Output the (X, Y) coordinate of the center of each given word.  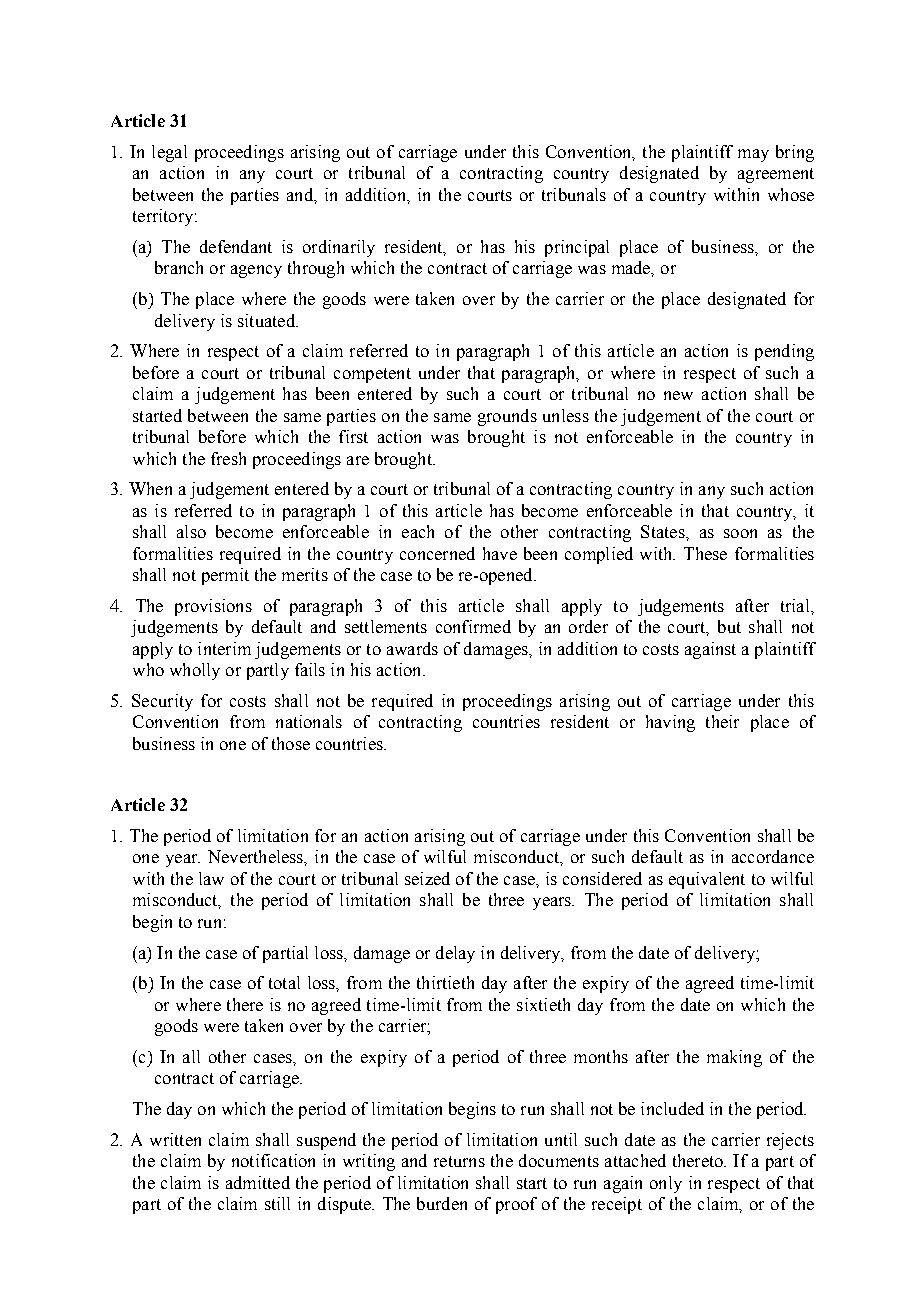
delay (455, 954)
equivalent (707, 880)
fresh (228, 458)
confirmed (473, 626)
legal (169, 153)
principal (577, 248)
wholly (195, 671)
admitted (258, 1182)
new (678, 395)
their (722, 721)
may (753, 155)
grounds (507, 417)
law (211, 878)
